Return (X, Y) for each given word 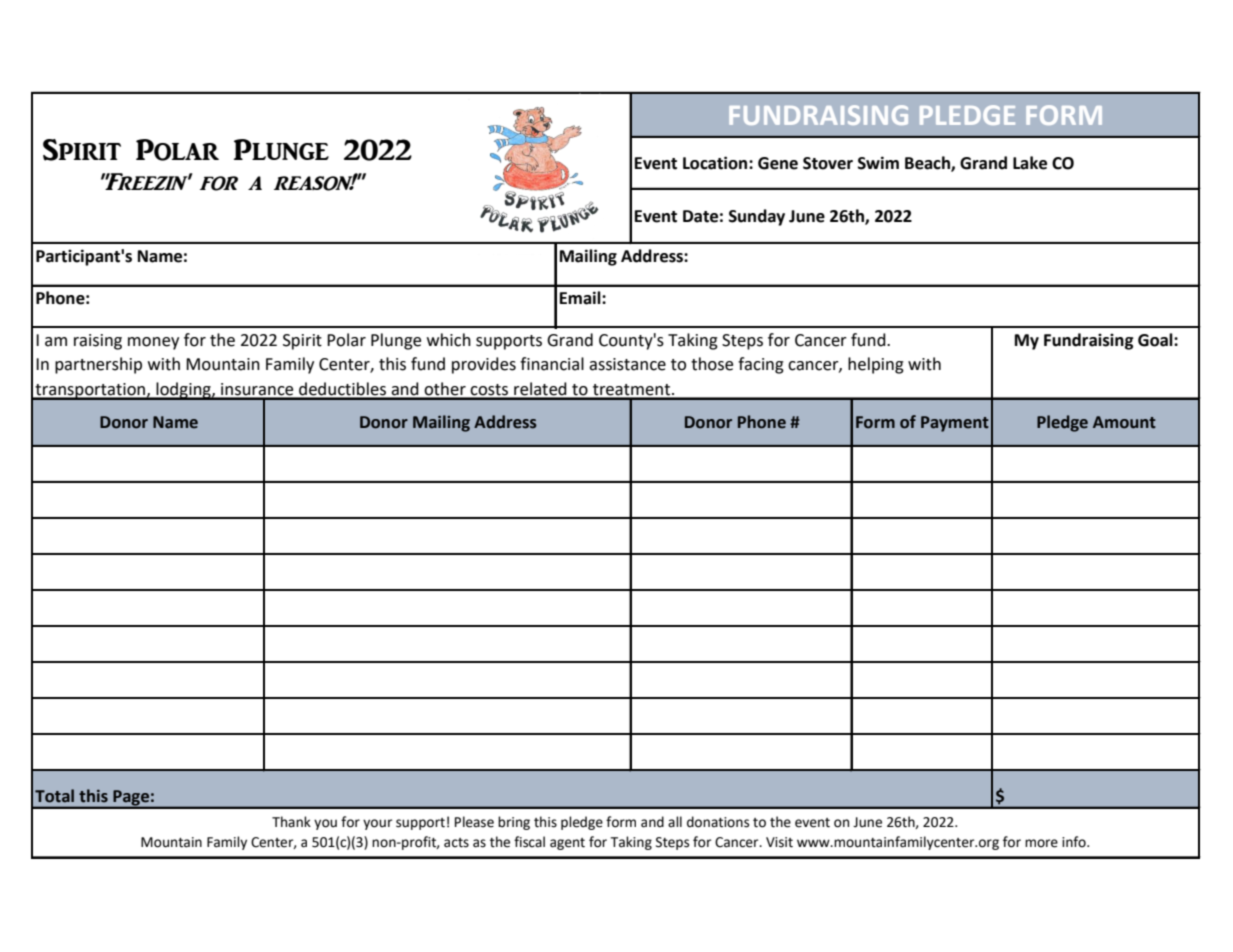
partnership (98, 365)
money (153, 343)
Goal (1156, 340)
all (675, 821)
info (1075, 842)
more (1041, 843)
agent (567, 844)
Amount (1124, 422)
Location (716, 163)
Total (54, 796)
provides (484, 365)
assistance (627, 364)
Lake (1030, 163)
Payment (955, 424)
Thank (291, 821)
